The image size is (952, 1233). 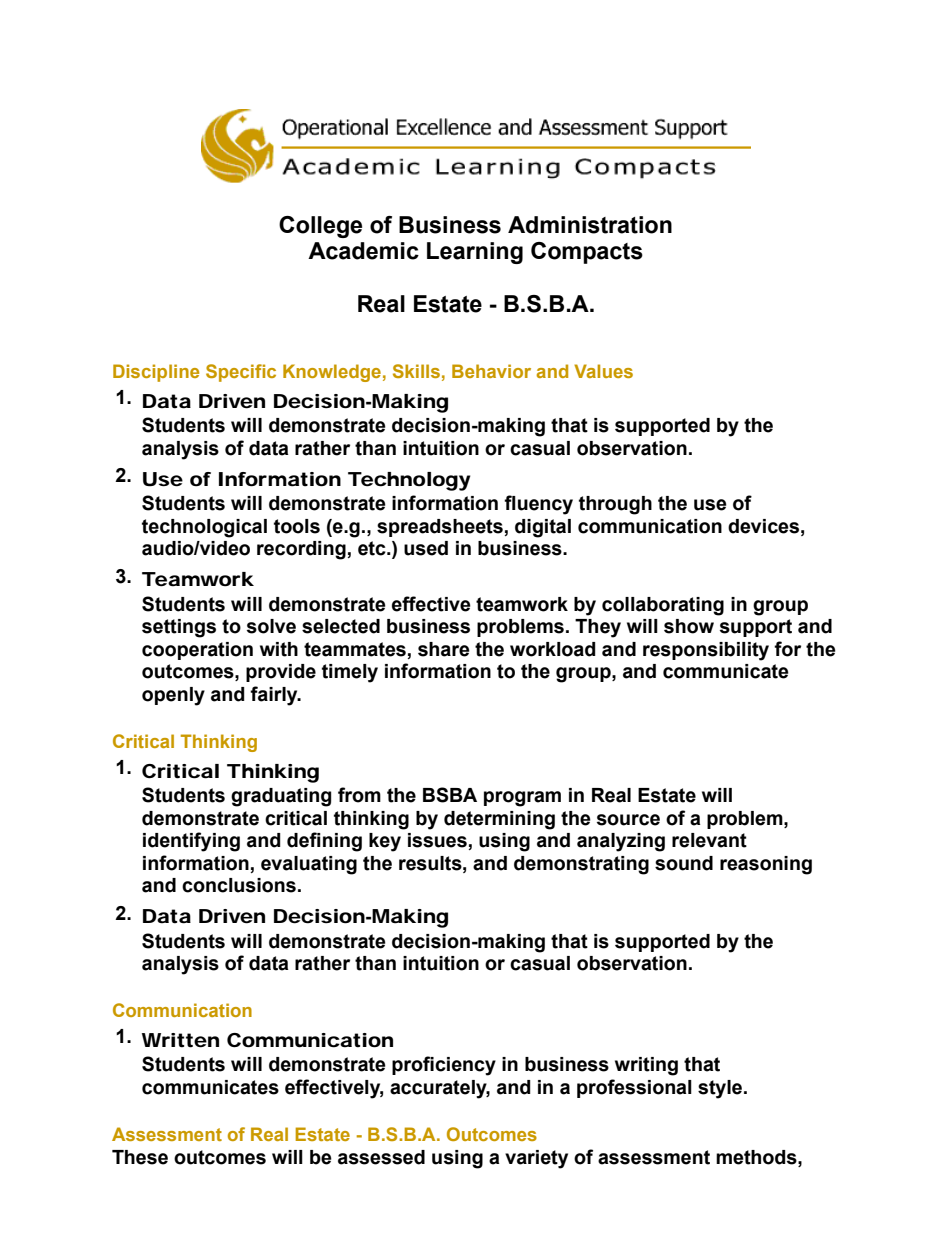 I want to click on College, so click(x=320, y=227).
